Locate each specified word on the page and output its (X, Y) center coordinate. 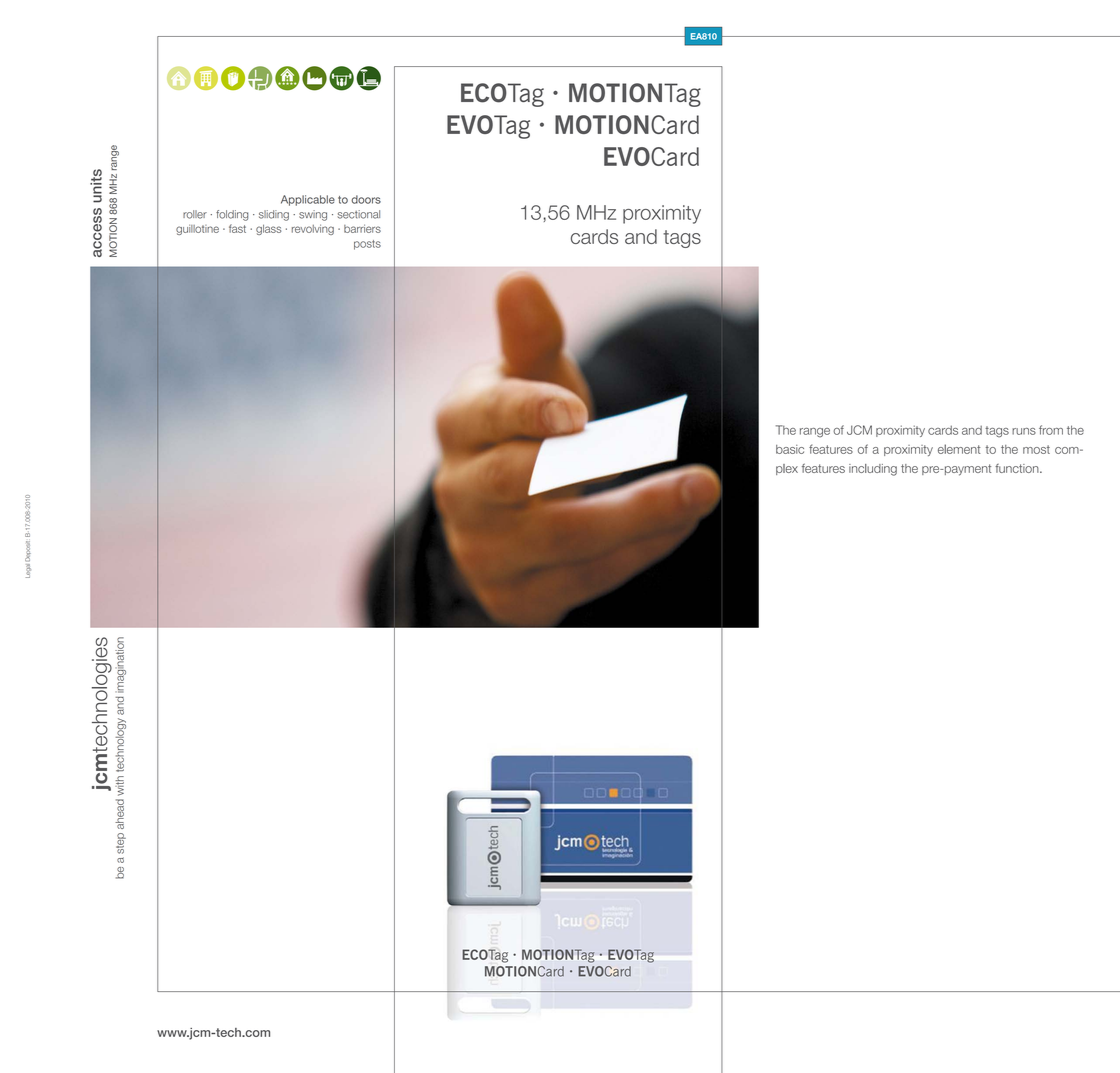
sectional (358, 214)
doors (366, 199)
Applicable (308, 200)
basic (790, 449)
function (1018, 468)
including (873, 470)
